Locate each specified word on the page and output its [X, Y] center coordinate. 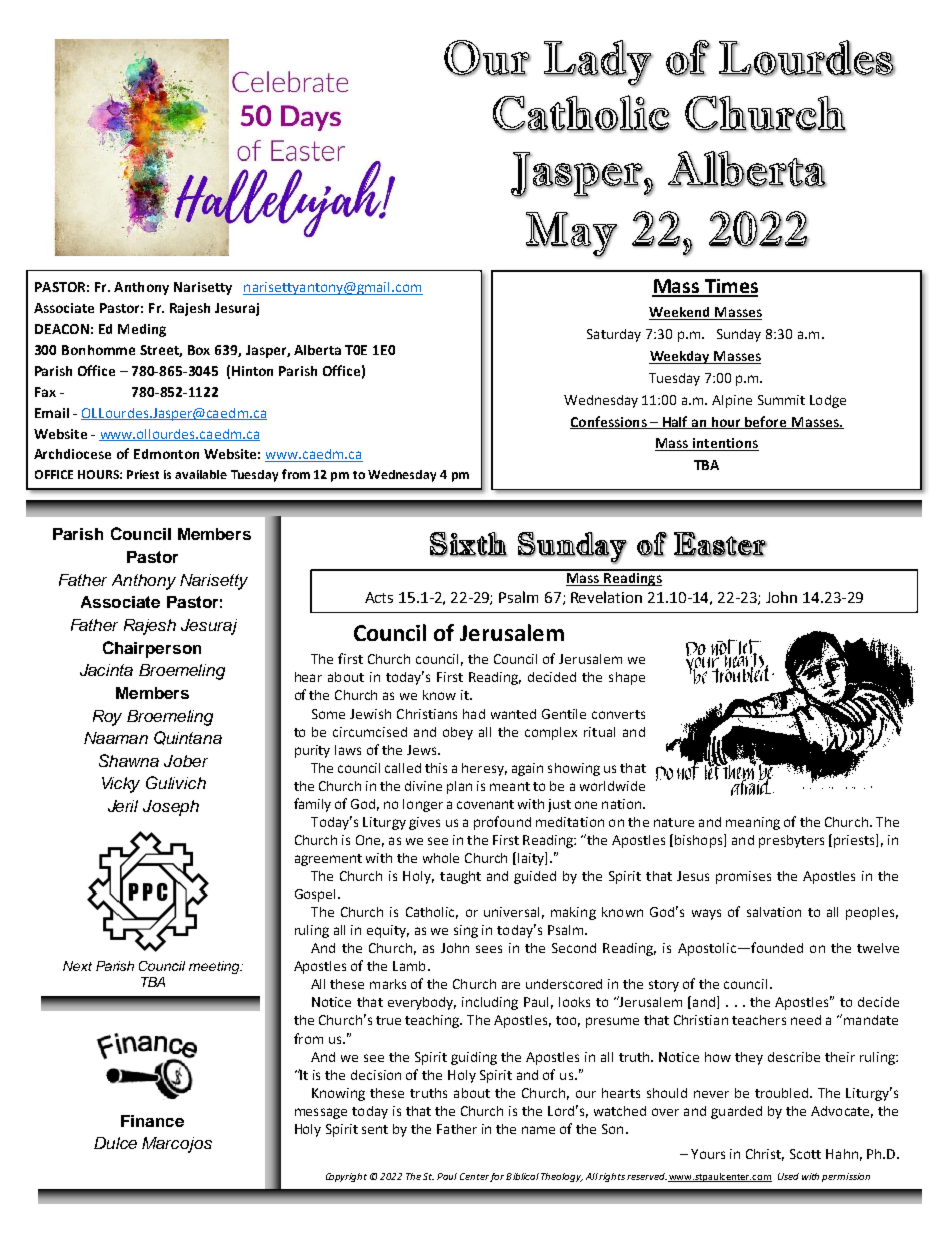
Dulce [115, 1143]
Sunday [739, 335]
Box [199, 350]
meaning [753, 823]
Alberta [317, 350]
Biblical [522, 1176]
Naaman [116, 738]
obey [458, 733]
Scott [805, 1154]
